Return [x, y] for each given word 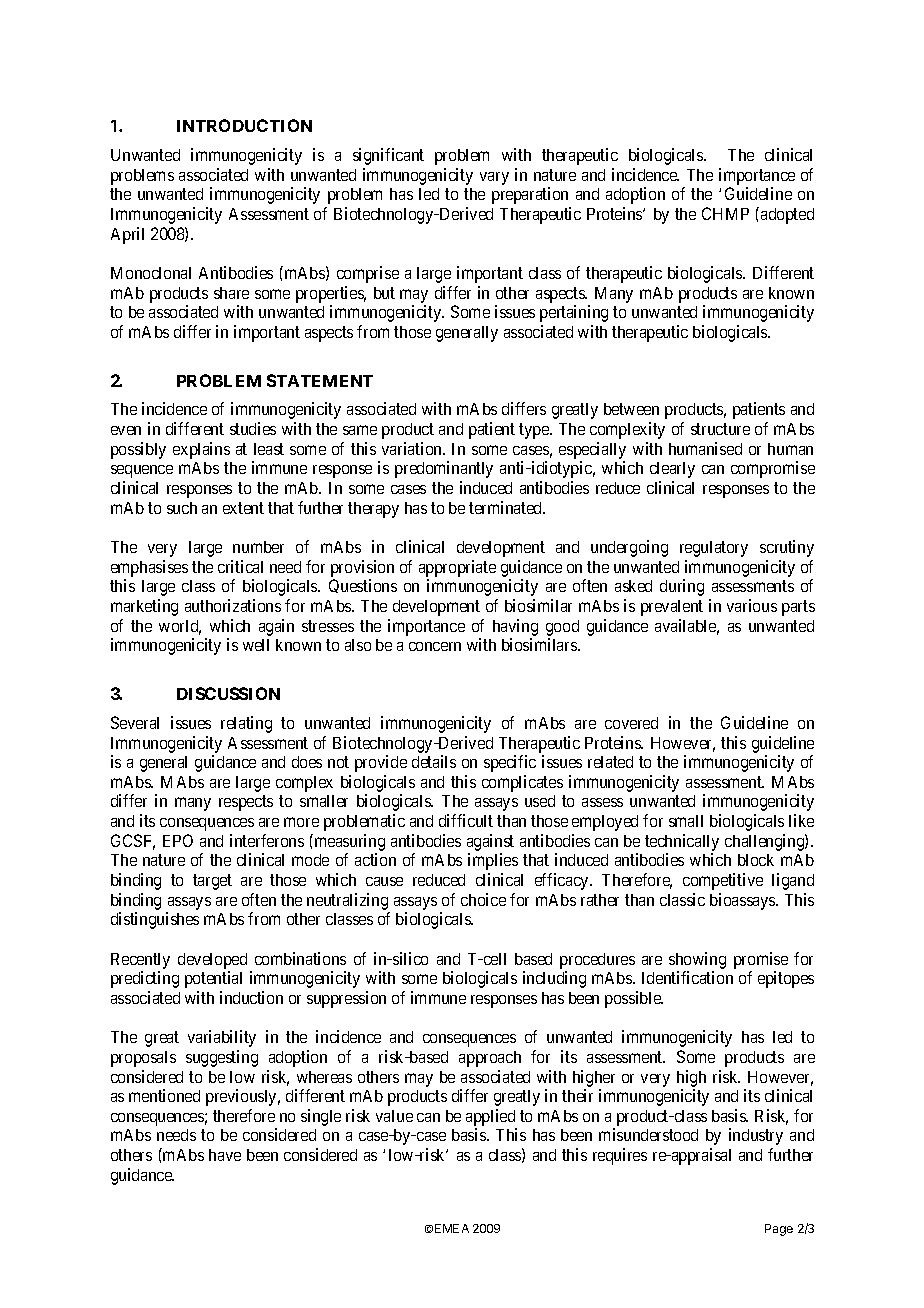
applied [490, 1117]
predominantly [444, 469]
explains [201, 450]
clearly [672, 470]
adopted [787, 216]
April [127, 235]
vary [494, 178]
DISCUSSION [228, 693]
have [225, 1155]
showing [697, 960]
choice [483, 899]
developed [212, 961]
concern [435, 646]
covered [631, 723]
